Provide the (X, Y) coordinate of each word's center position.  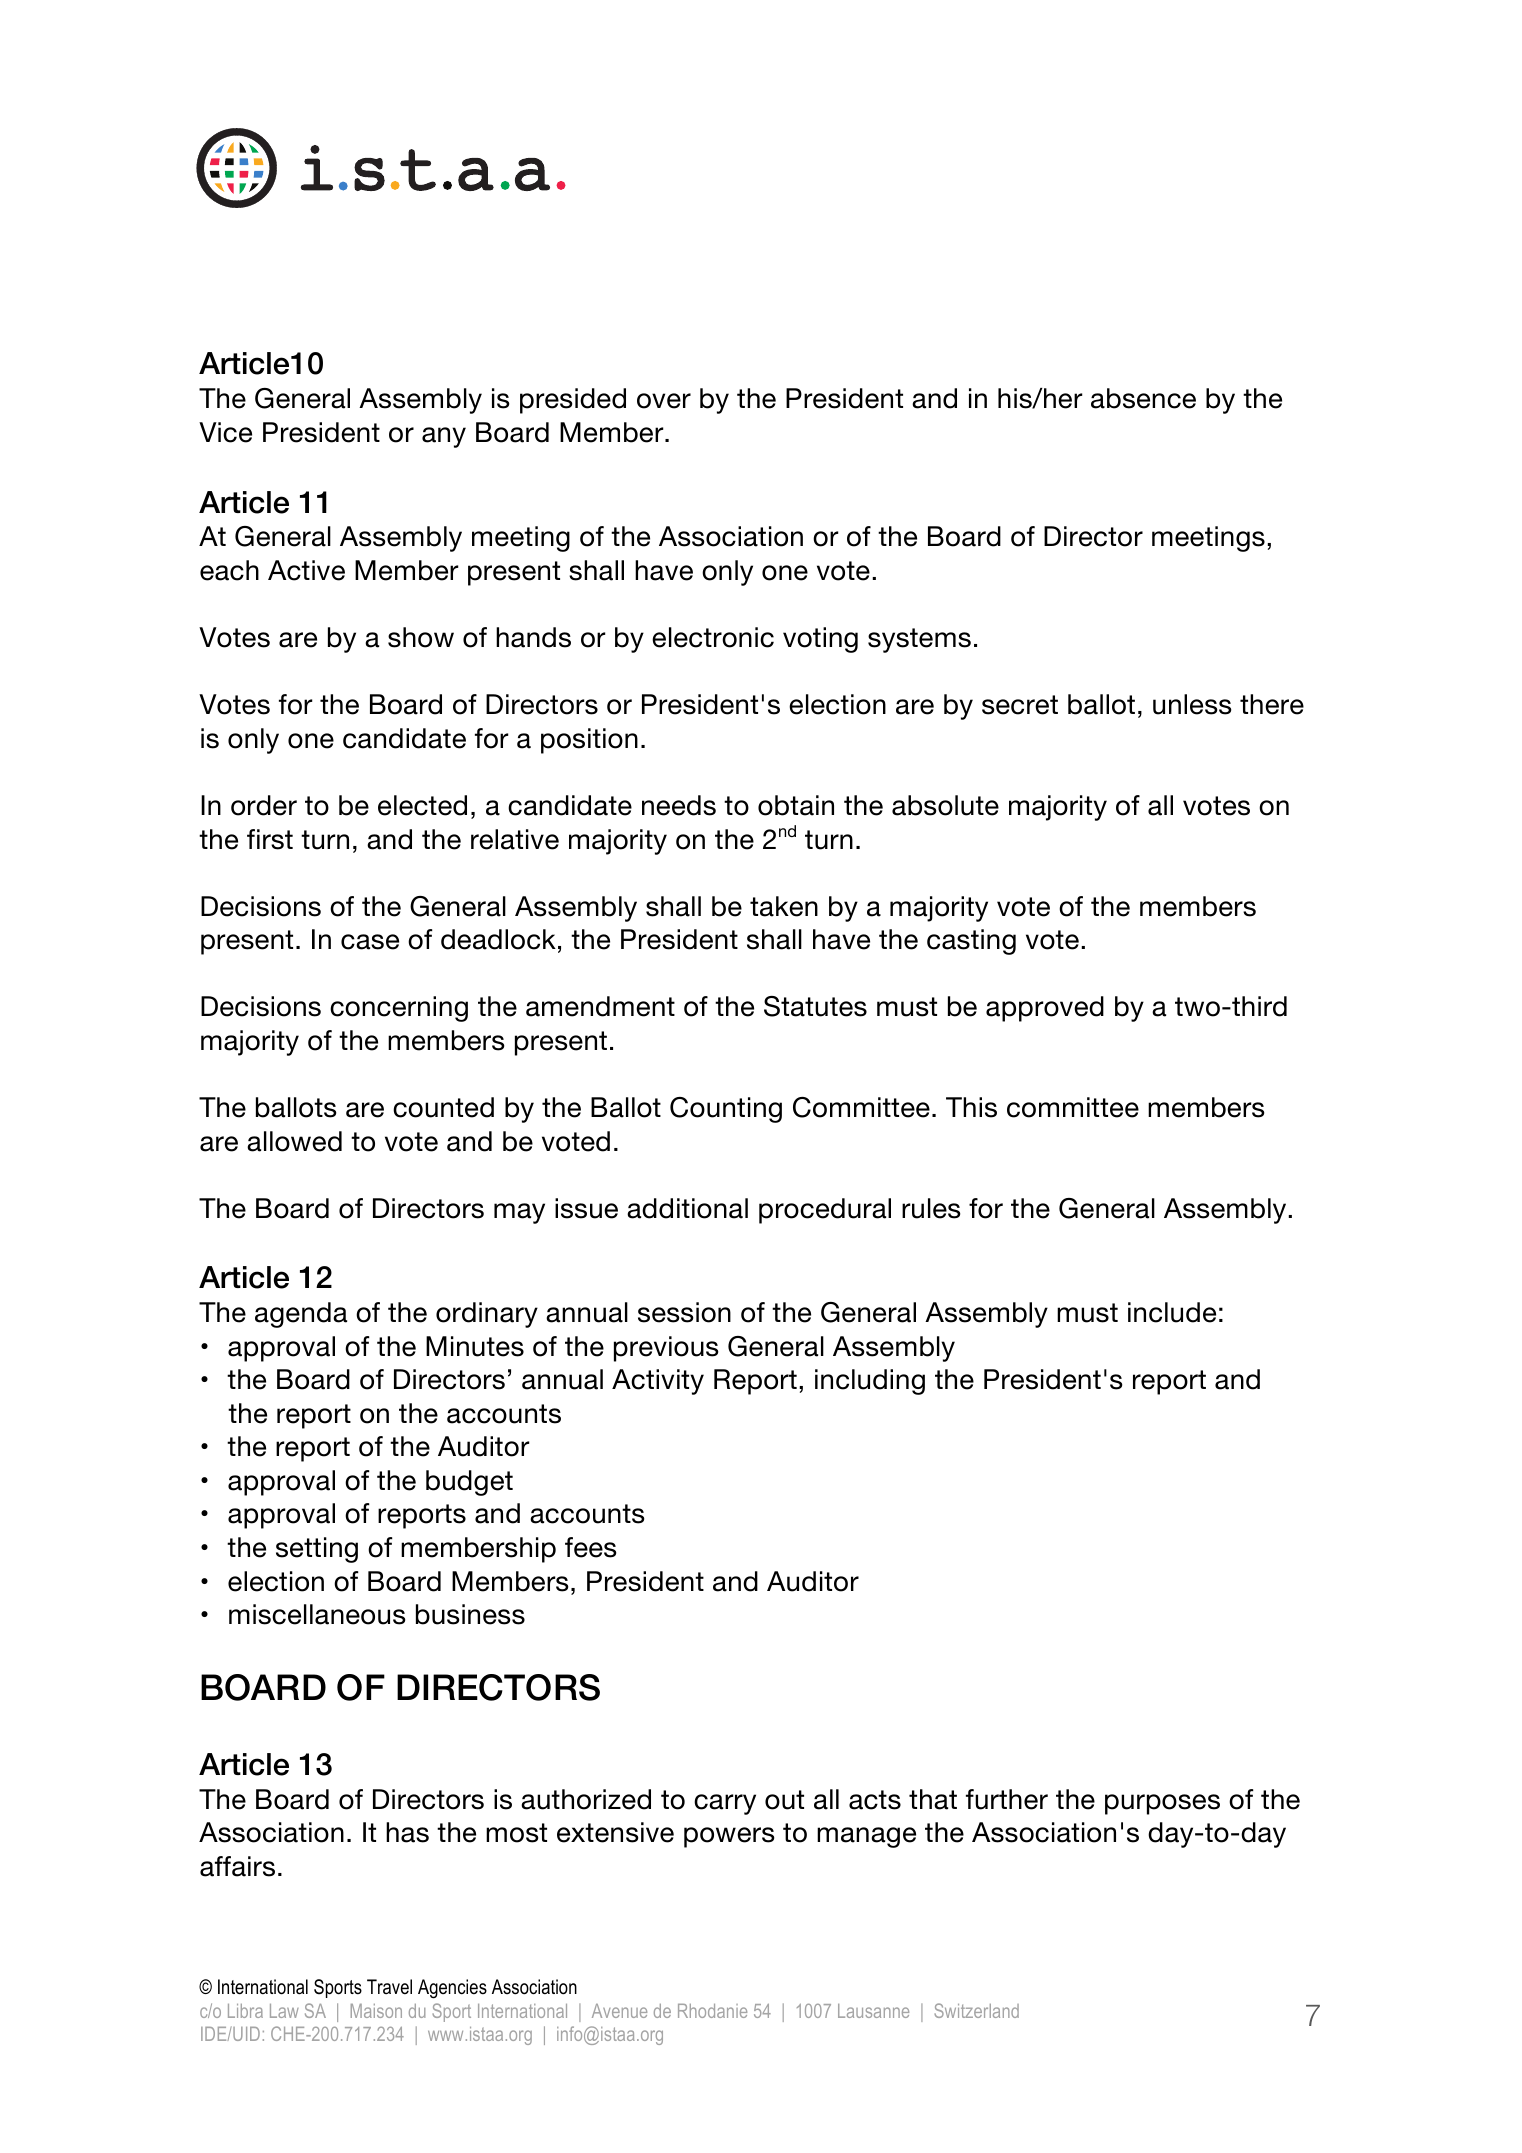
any (444, 437)
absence (1143, 398)
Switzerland (976, 2010)
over (664, 401)
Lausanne (873, 2011)
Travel (389, 1987)
